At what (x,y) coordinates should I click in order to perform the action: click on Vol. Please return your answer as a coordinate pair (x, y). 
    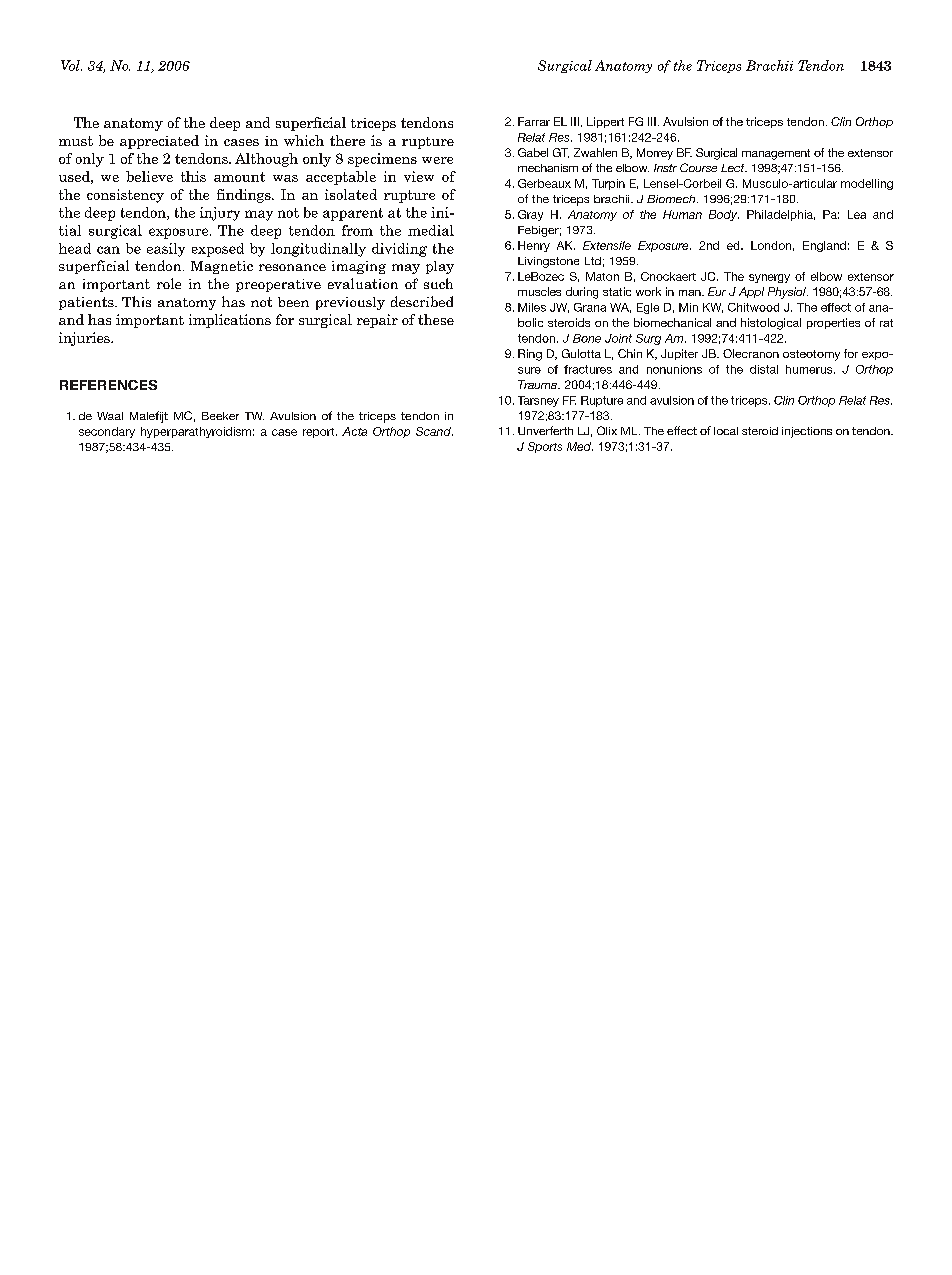
    Looking at the image, I should click on (71, 65).
